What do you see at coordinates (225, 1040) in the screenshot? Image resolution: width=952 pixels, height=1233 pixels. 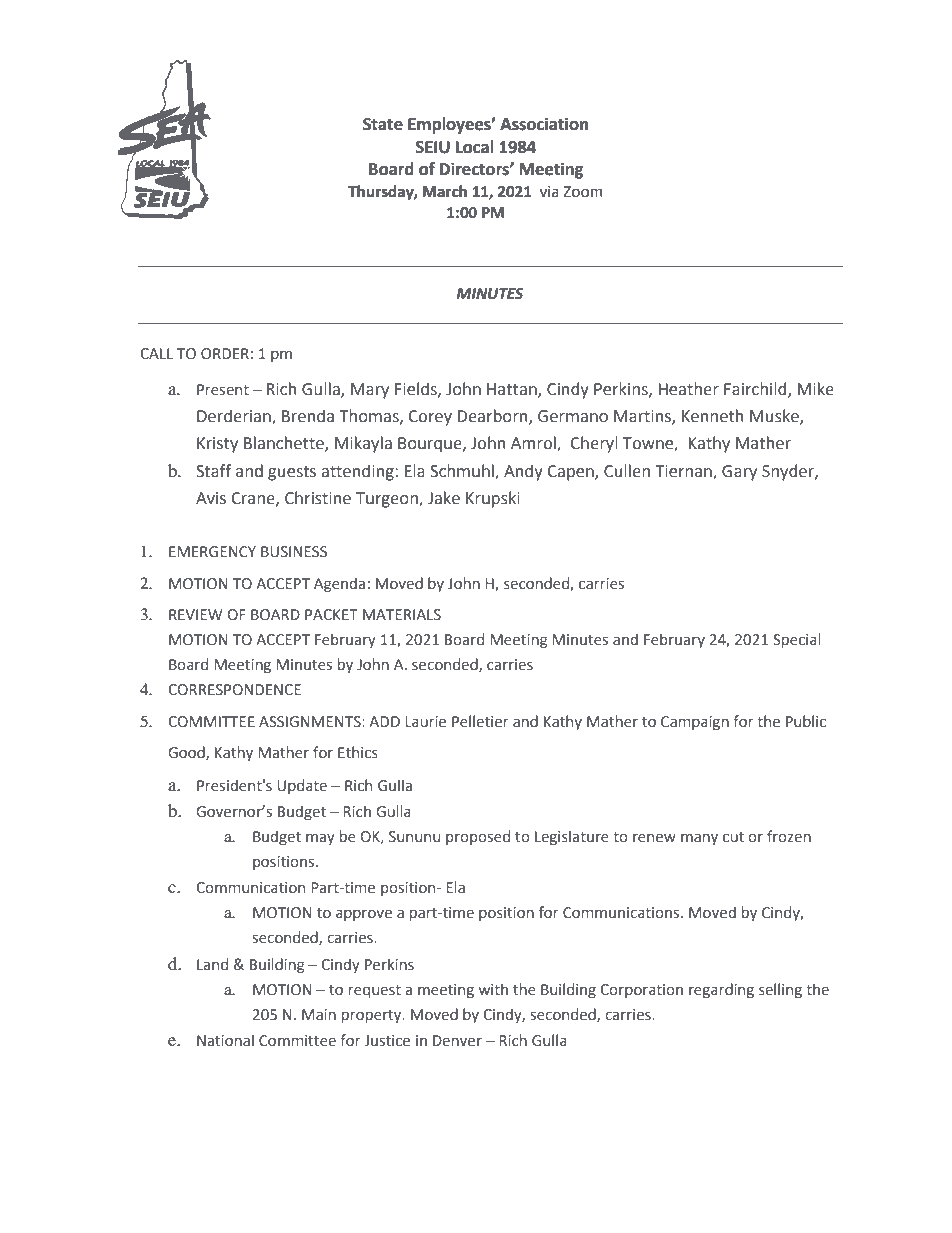 I see `National` at bounding box center [225, 1040].
